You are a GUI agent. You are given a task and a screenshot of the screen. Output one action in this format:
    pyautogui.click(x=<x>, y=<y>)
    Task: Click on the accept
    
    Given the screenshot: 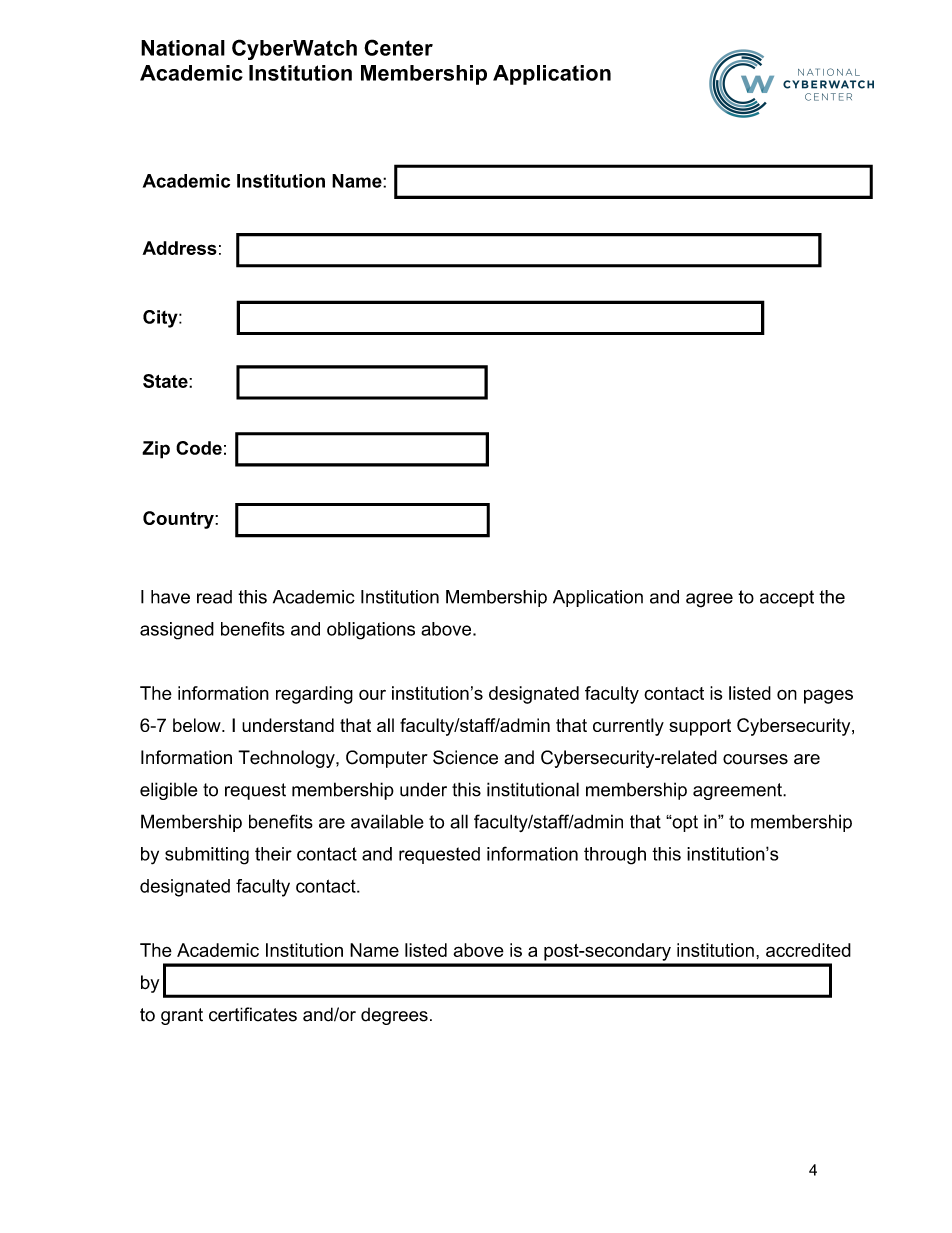 What is the action you would take?
    pyautogui.click(x=787, y=598)
